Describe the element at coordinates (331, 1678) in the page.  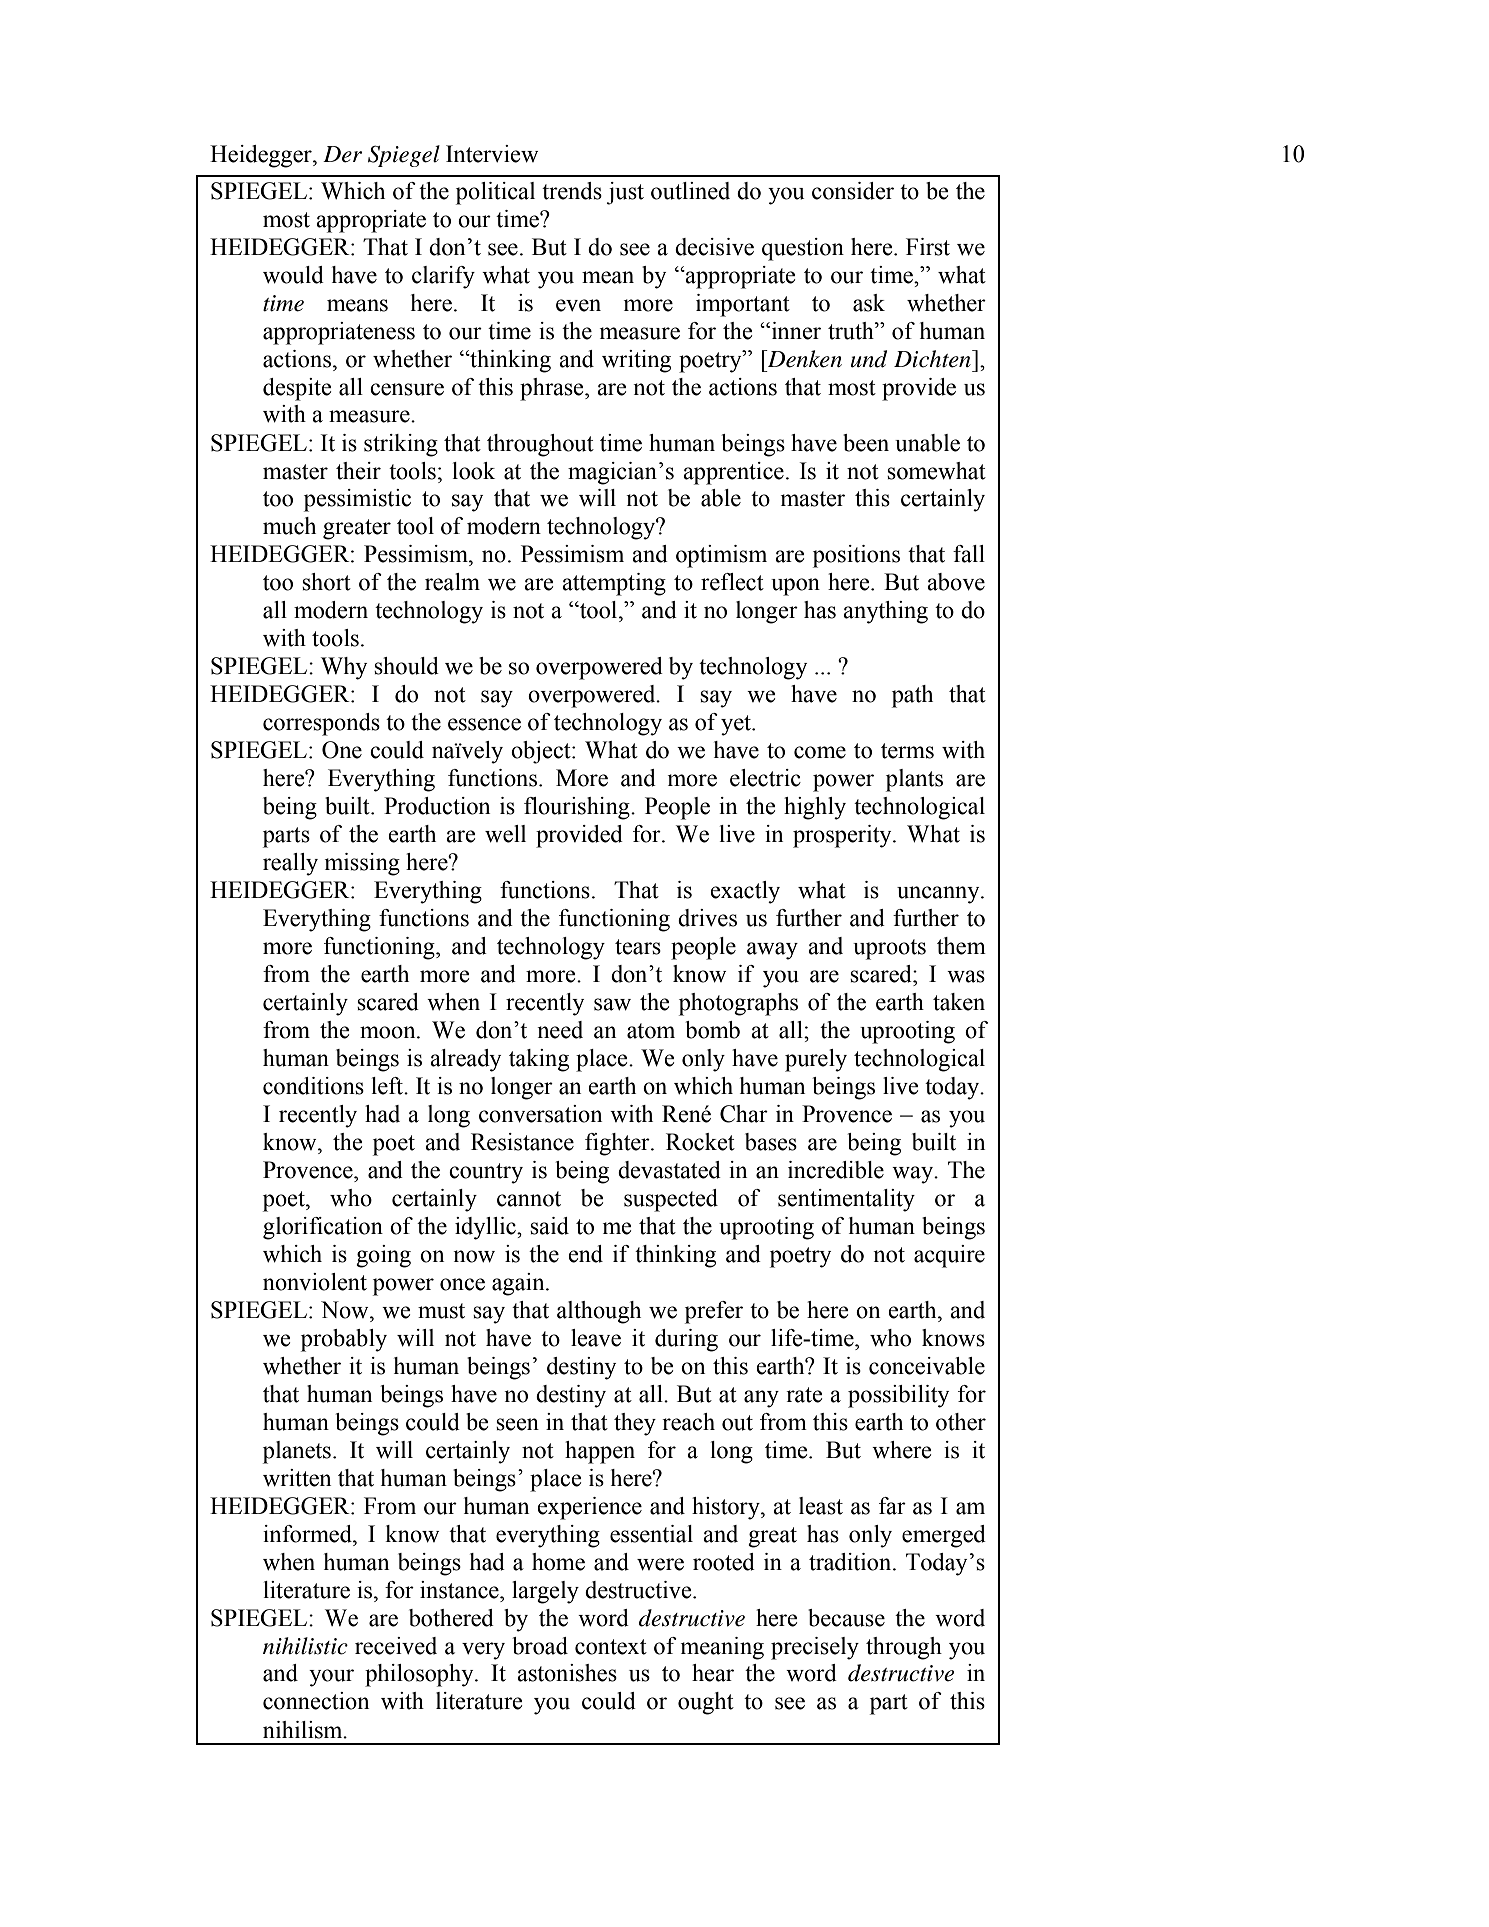
I see `your` at that location.
